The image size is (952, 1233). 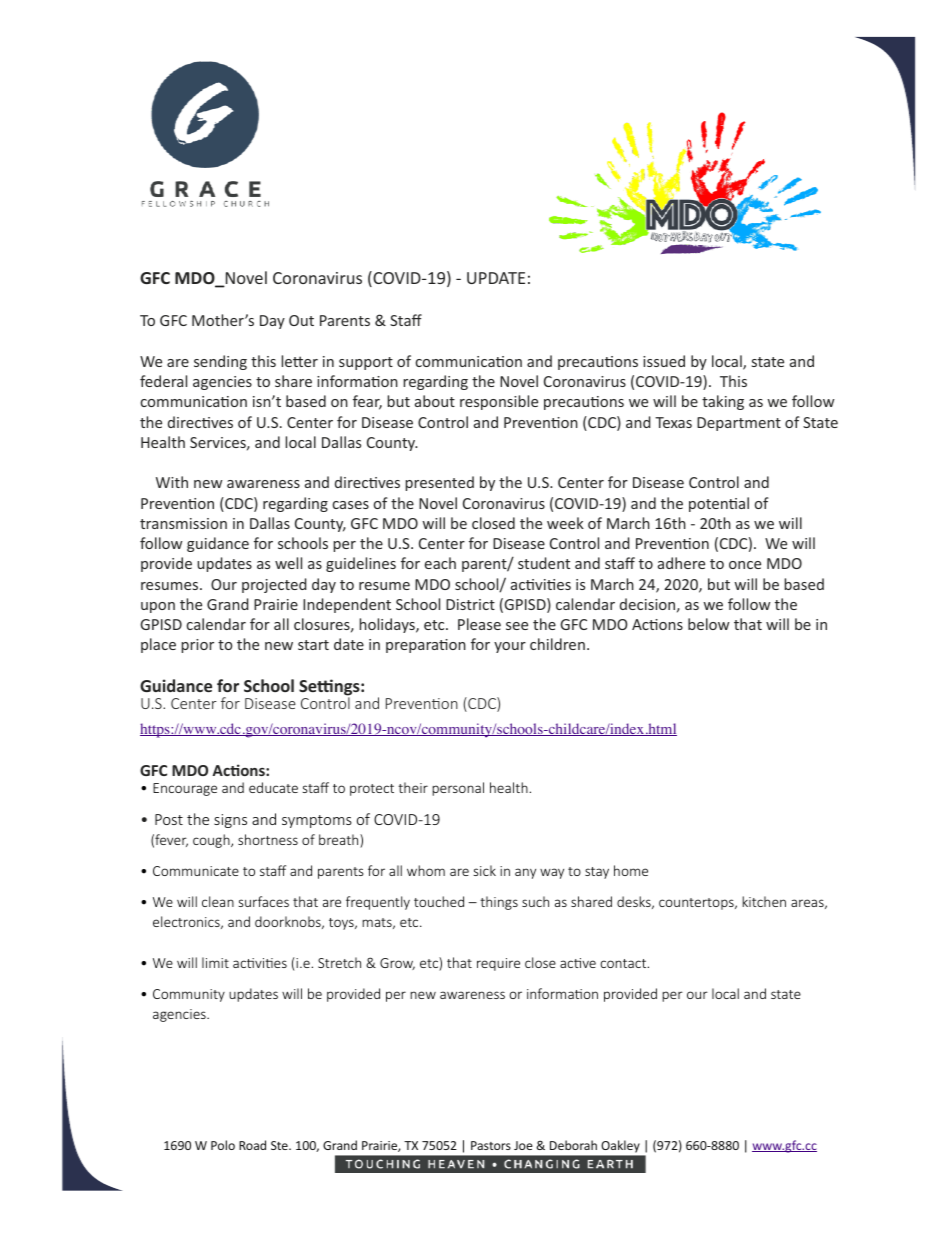 What do you see at coordinates (223, 1145) in the screenshot?
I see `Polo` at bounding box center [223, 1145].
